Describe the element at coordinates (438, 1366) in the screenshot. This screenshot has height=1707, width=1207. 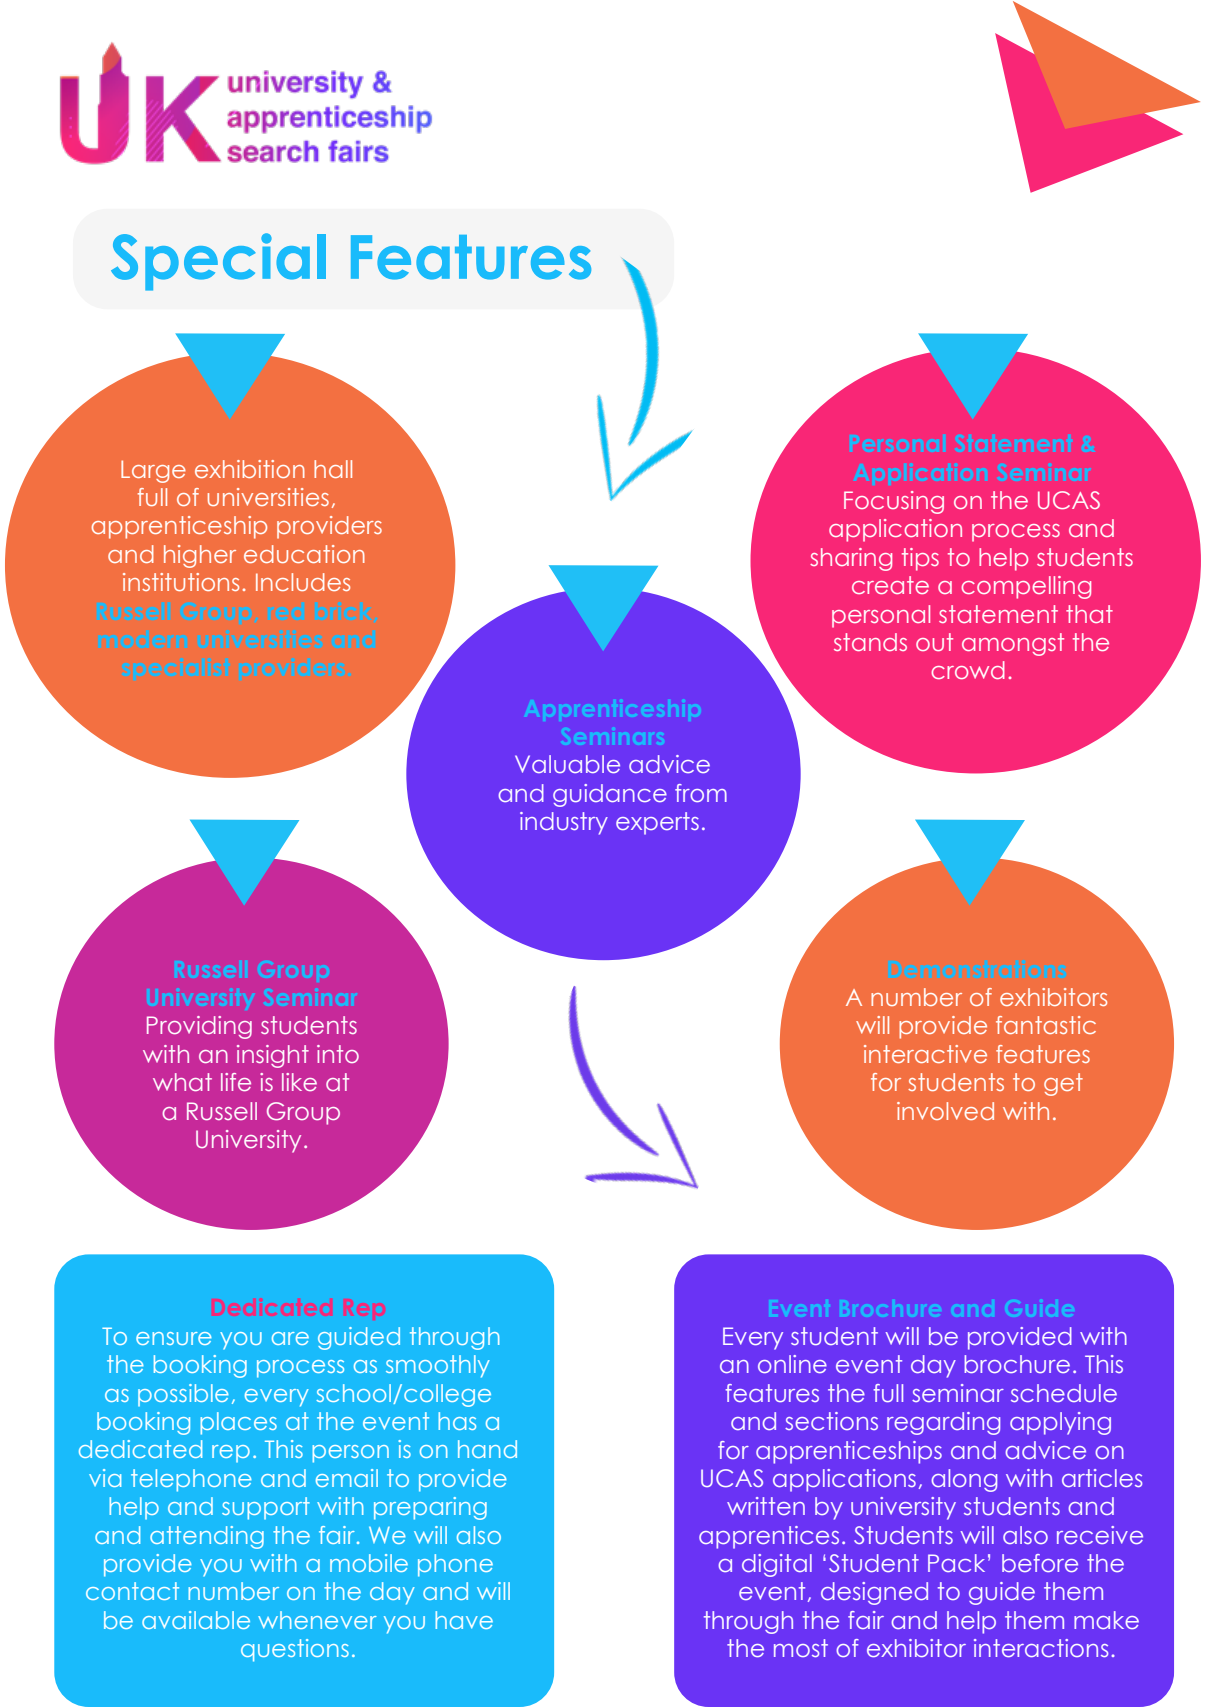
I see `smoothly` at that location.
